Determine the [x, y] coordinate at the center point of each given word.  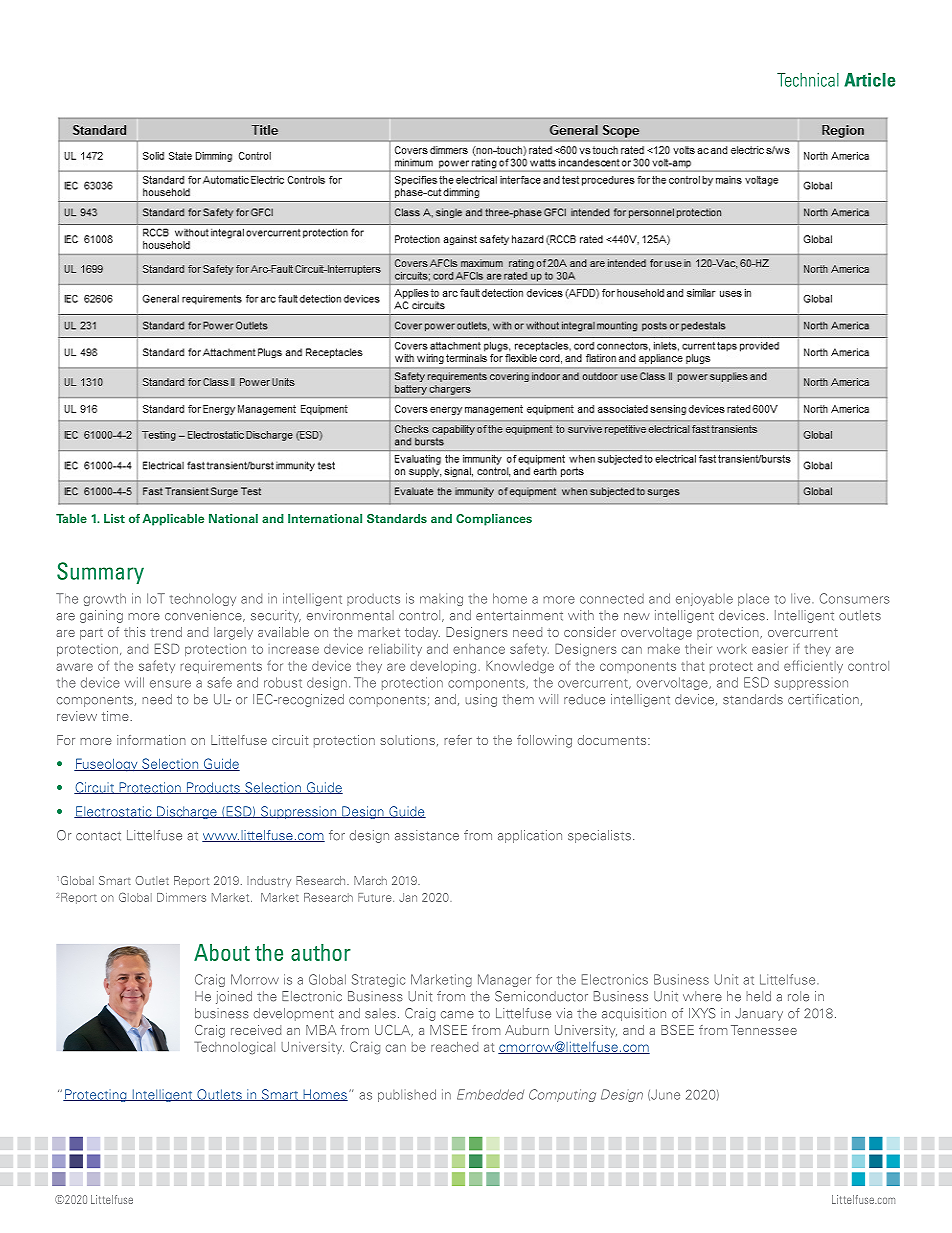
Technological [234, 1048]
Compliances [494, 520]
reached [454, 1047]
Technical [808, 80]
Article [869, 80]
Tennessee [764, 1030]
